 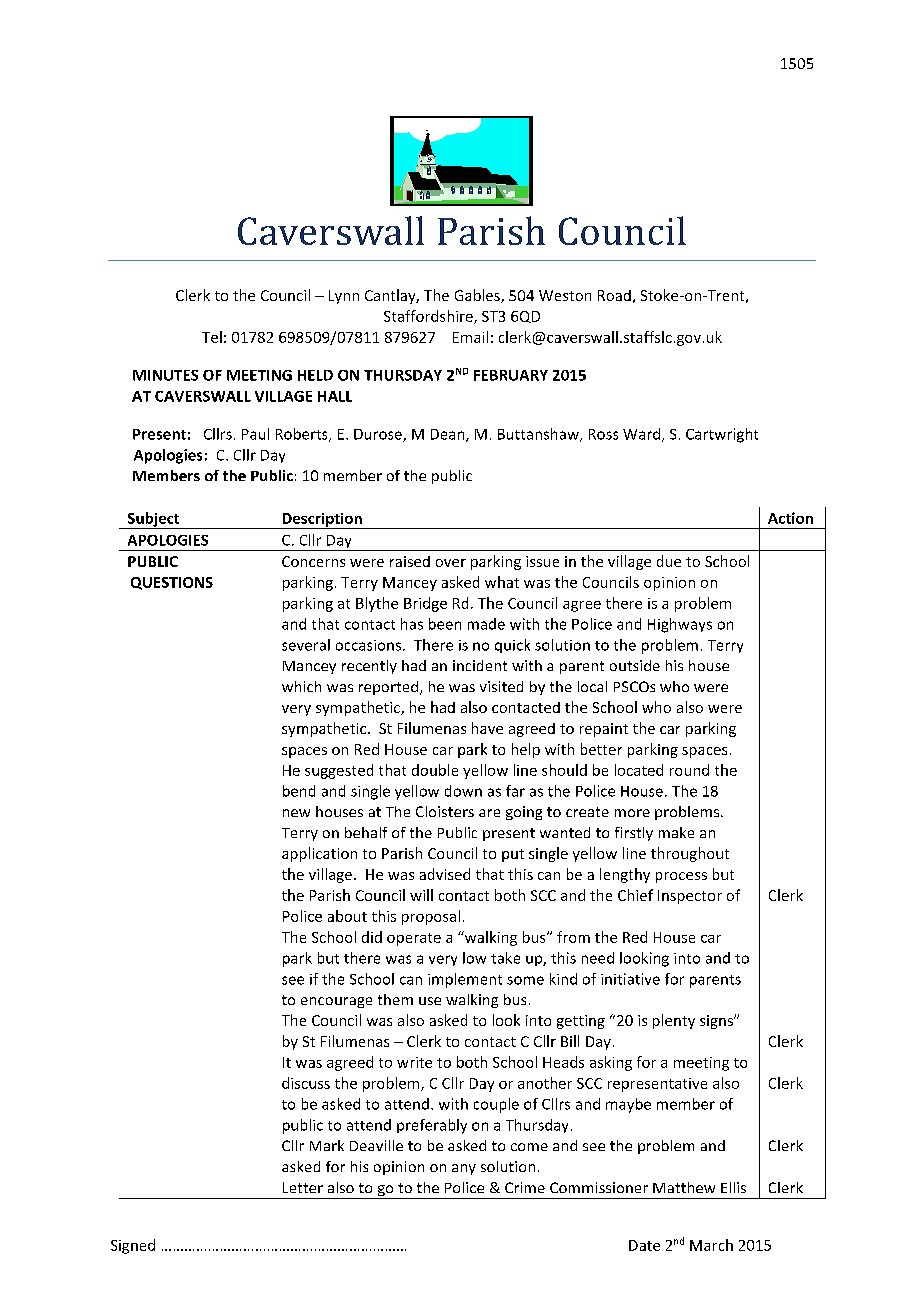 What do you see at coordinates (614, 295) in the image?
I see `Road` at bounding box center [614, 295].
